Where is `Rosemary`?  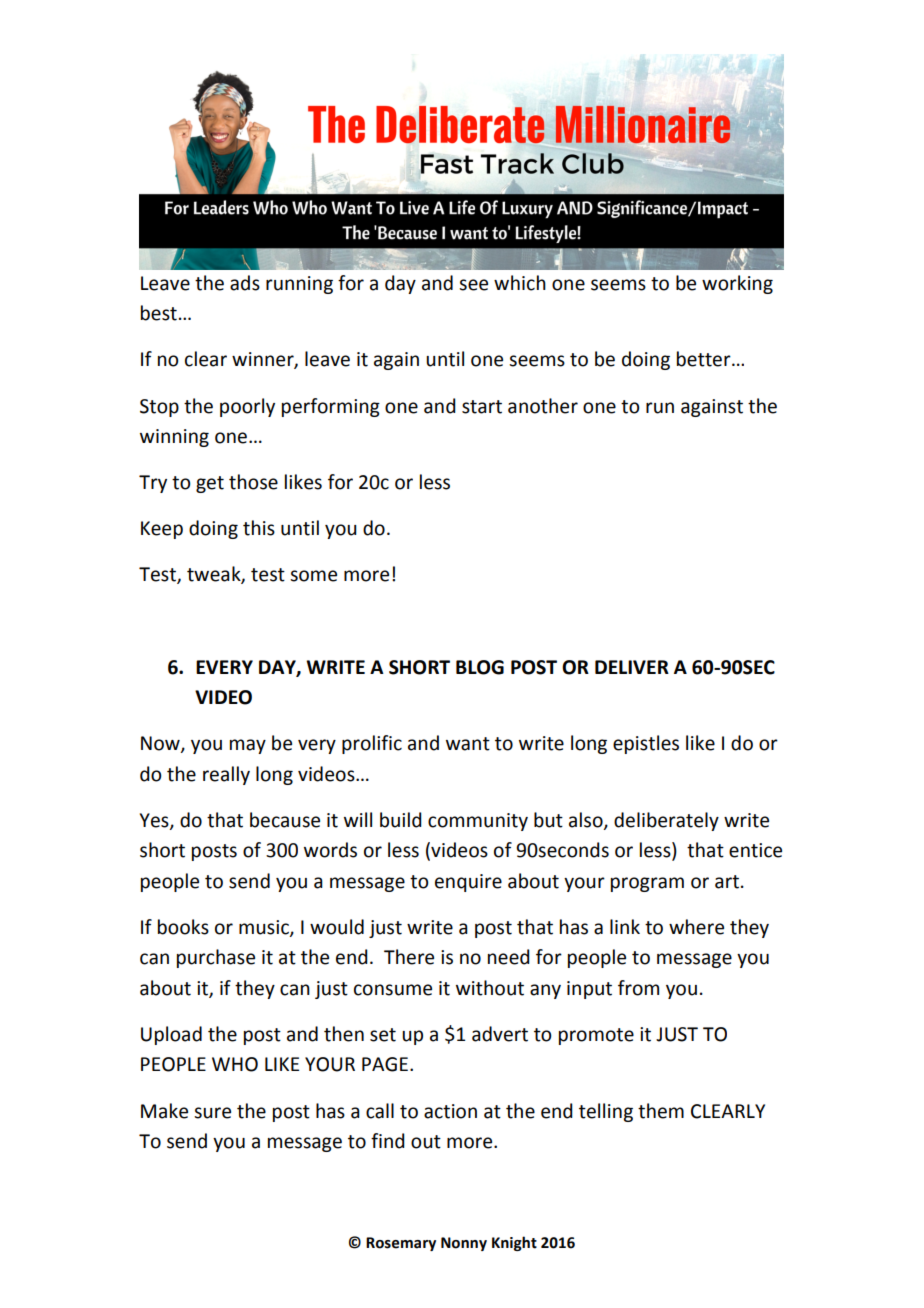 Rosemary is located at coordinates (401, 1244).
